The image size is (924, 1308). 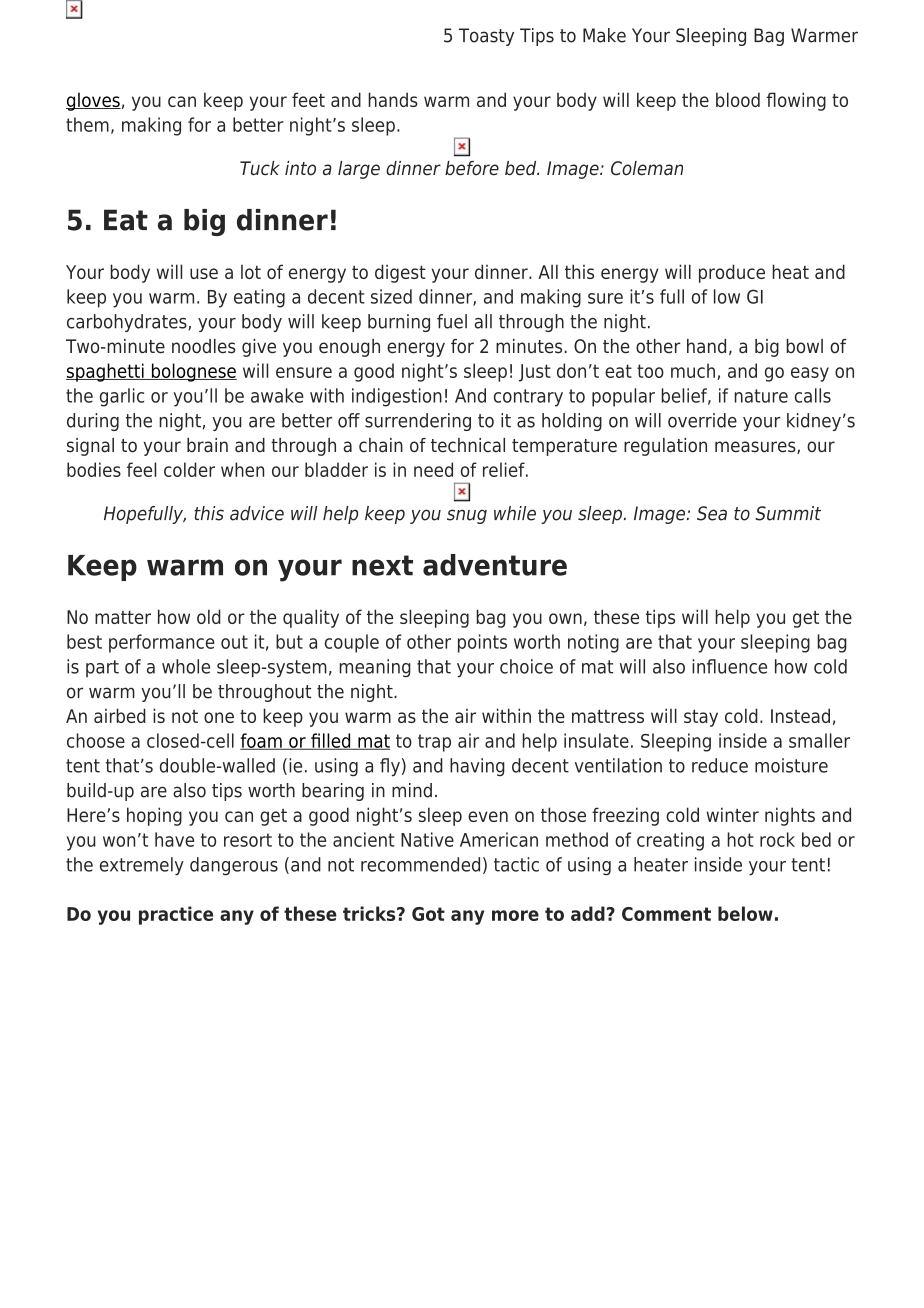 What do you see at coordinates (93, 101) in the screenshot?
I see `gloves` at bounding box center [93, 101].
